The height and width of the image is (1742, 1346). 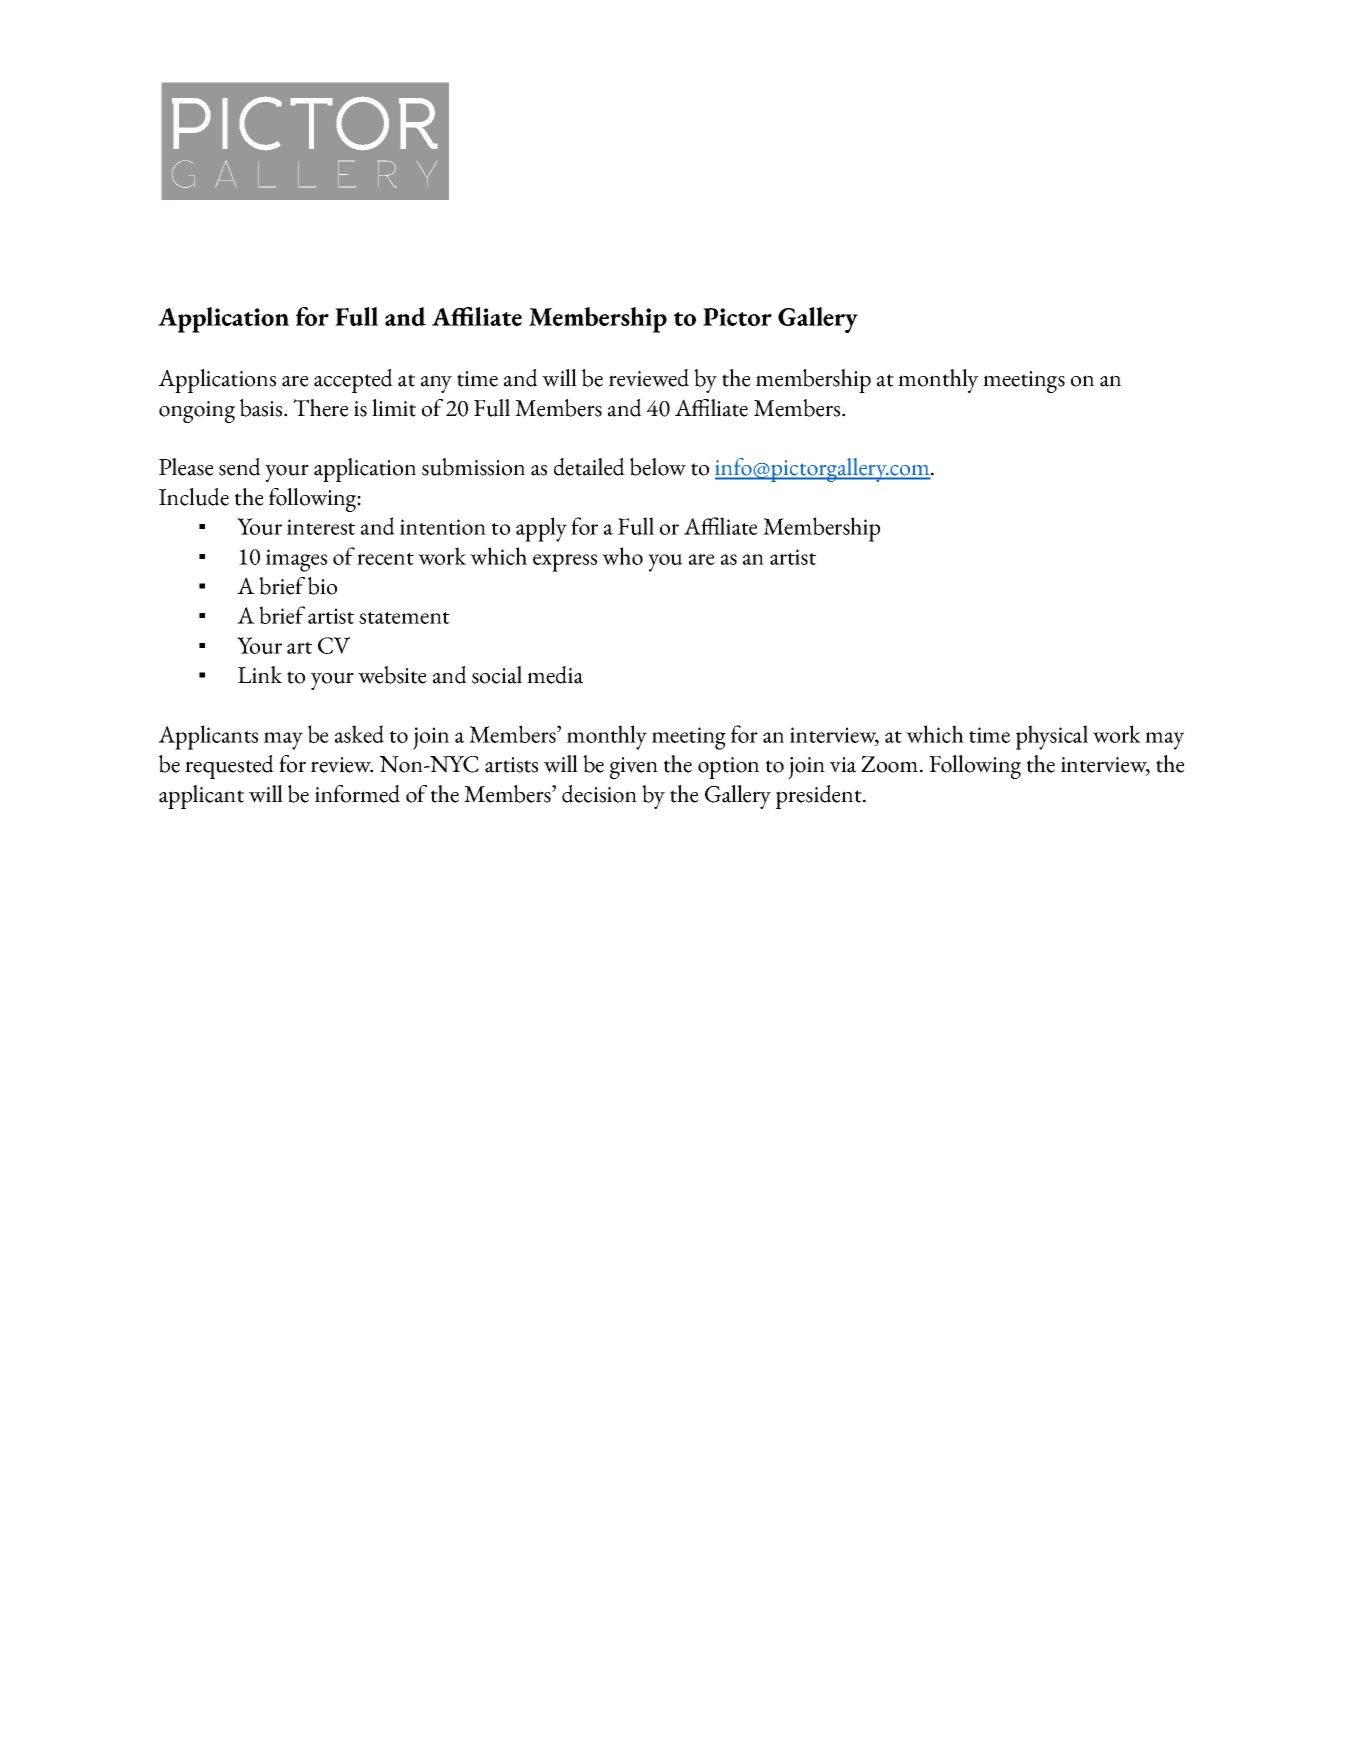 What do you see at coordinates (436, 384) in the image?
I see `any` at bounding box center [436, 384].
